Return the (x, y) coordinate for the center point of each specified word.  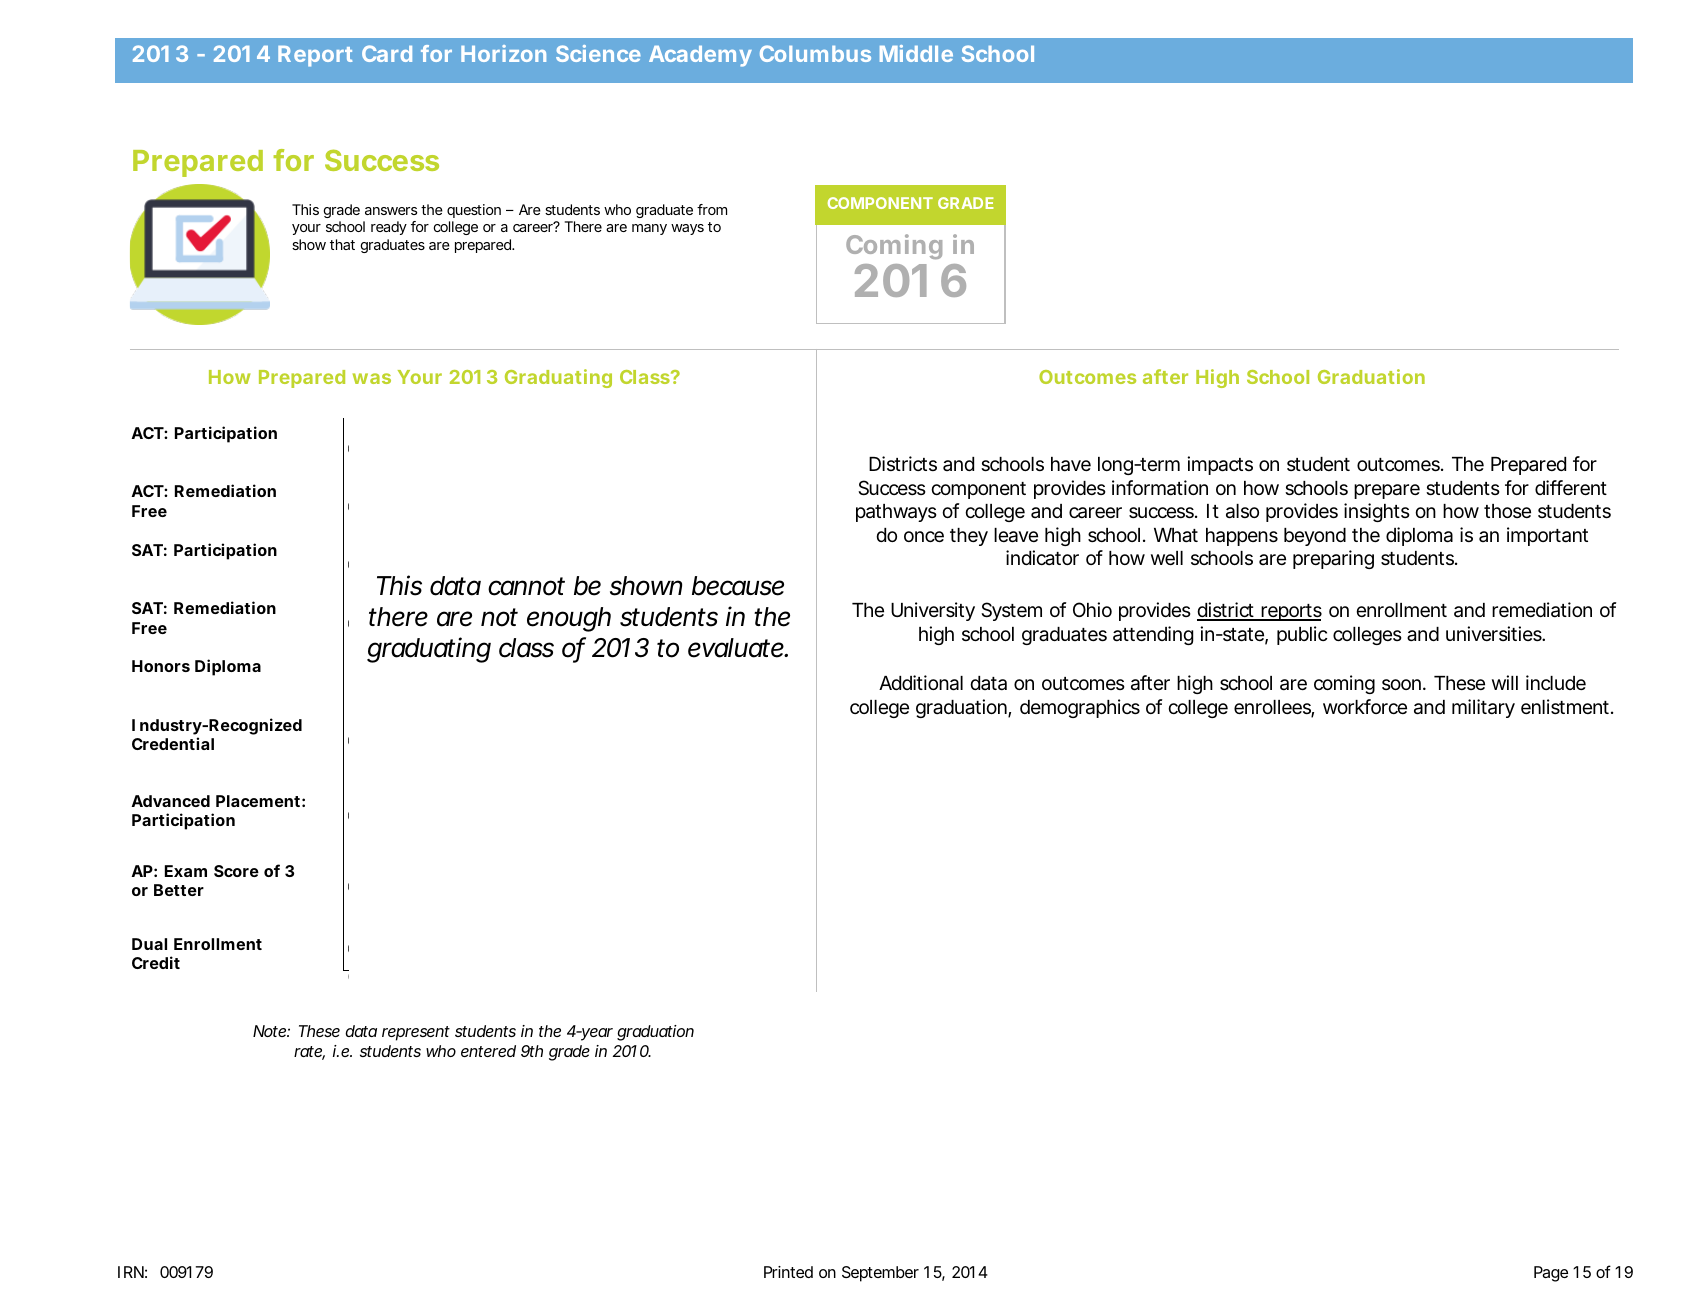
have (1071, 464)
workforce (1365, 706)
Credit (156, 962)
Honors (161, 666)
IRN (131, 1272)
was (372, 378)
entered (488, 1051)
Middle (916, 53)
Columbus (815, 53)
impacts (1220, 465)
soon (1403, 684)
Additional (921, 683)
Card (387, 53)
